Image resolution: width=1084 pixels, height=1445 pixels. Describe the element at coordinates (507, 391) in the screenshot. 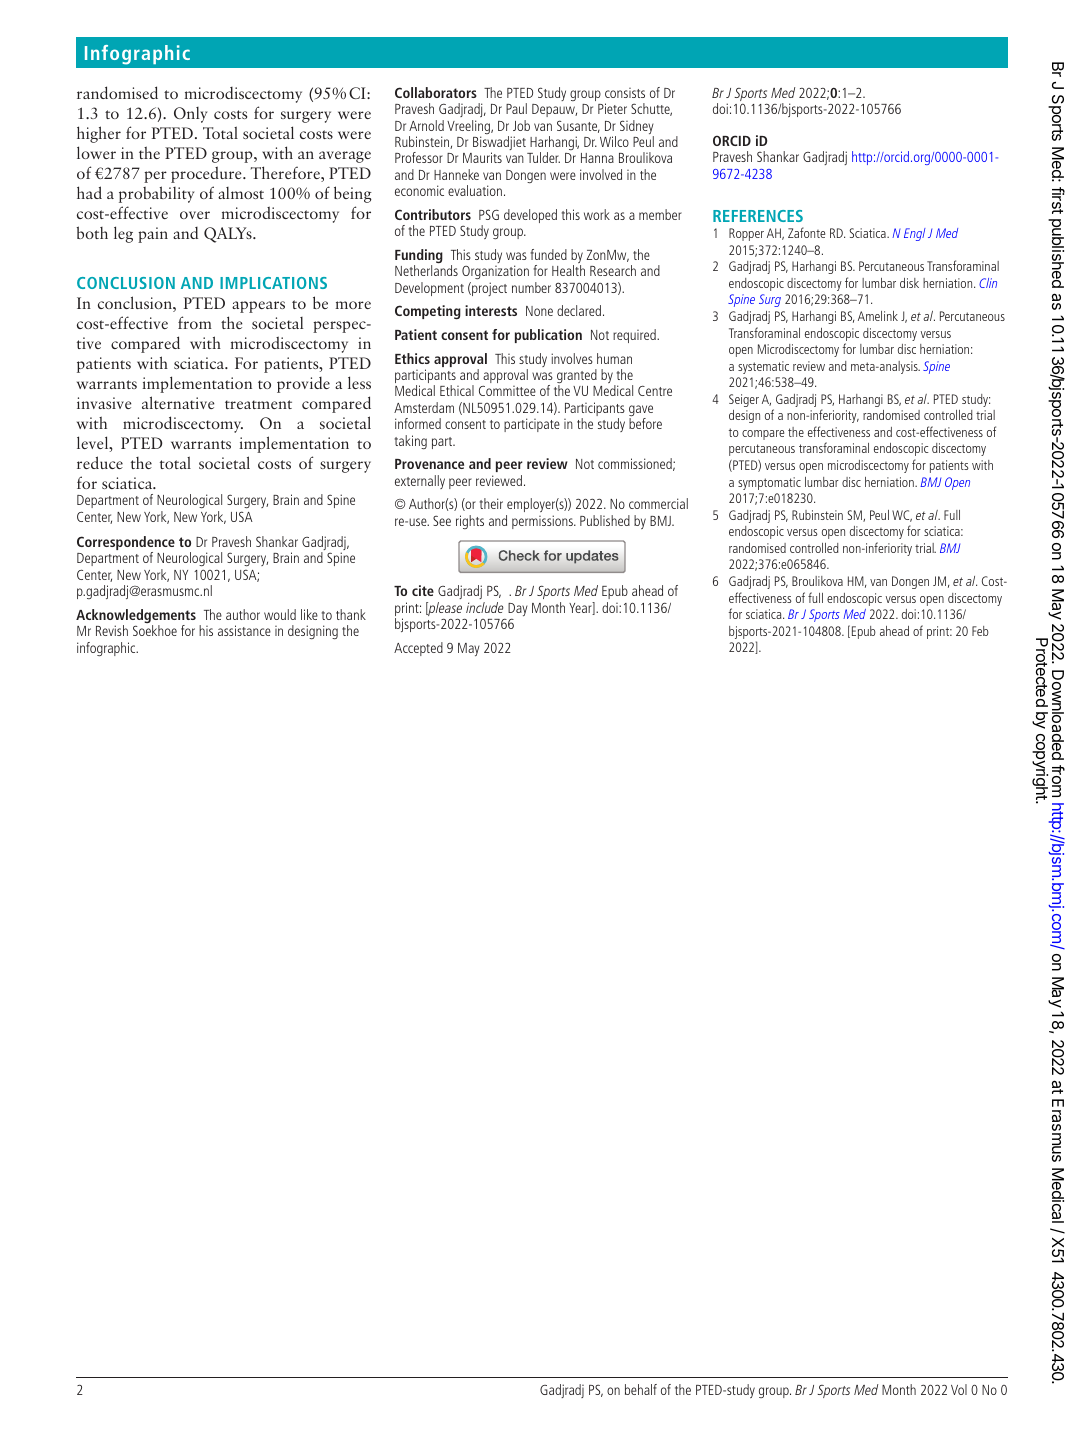

I see `Committee` at that location.
